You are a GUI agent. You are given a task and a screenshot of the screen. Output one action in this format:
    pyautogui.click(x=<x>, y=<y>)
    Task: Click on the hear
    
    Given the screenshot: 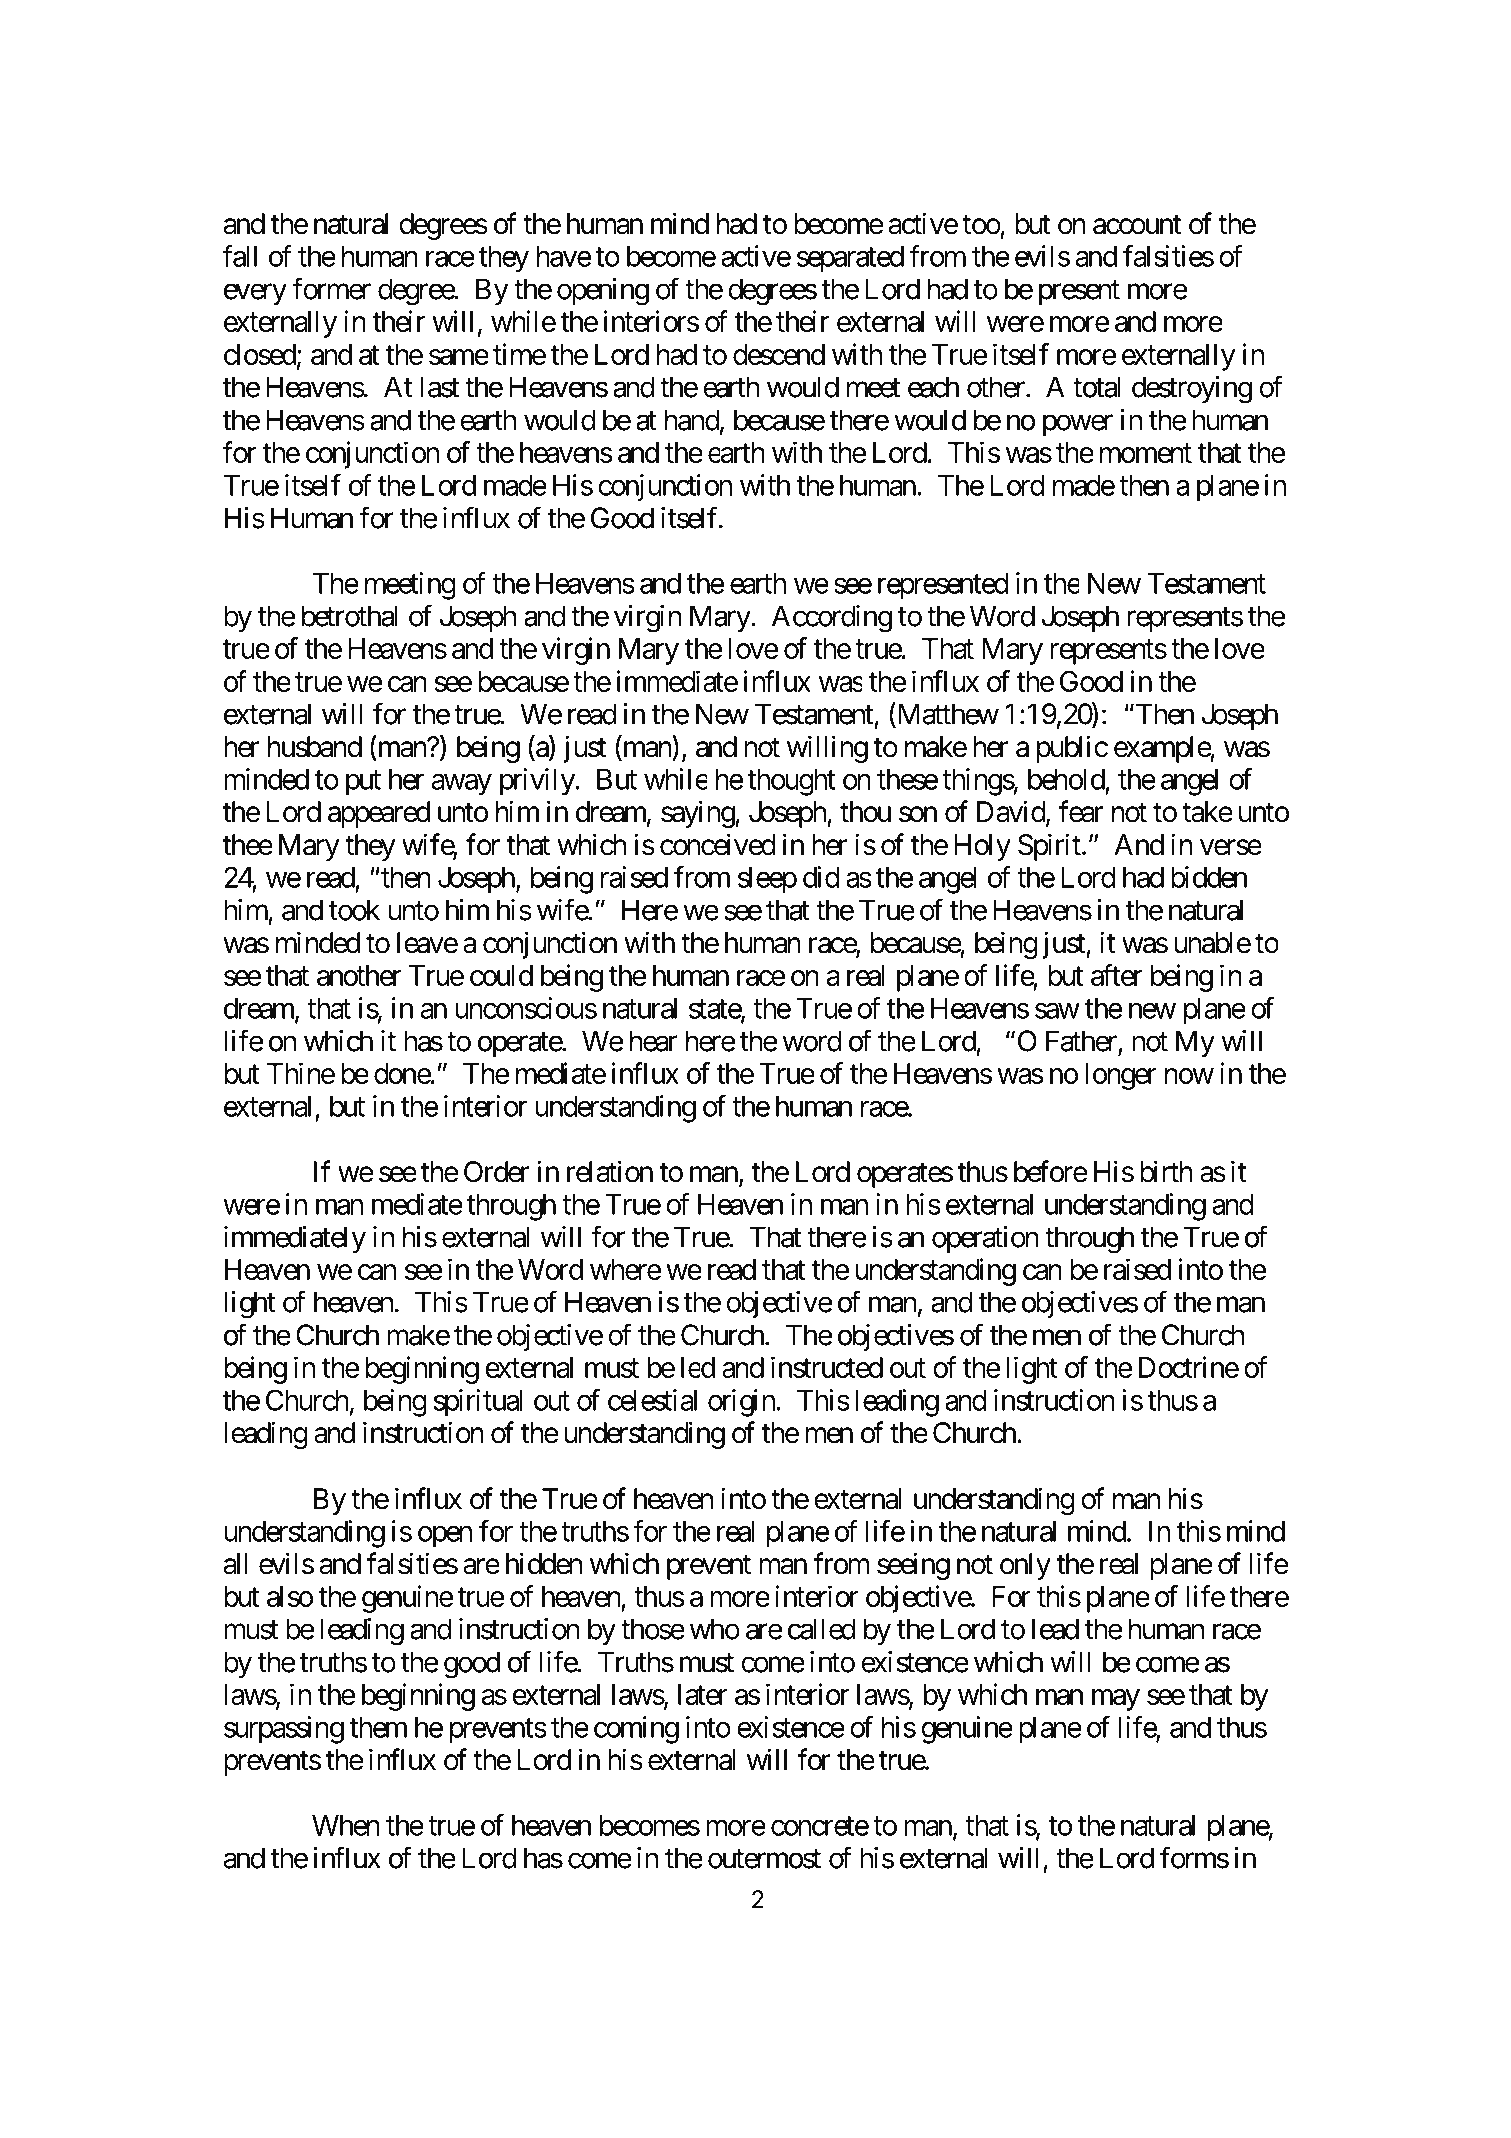 What is the action you would take?
    pyautogui.click(x=653, y=1041)
